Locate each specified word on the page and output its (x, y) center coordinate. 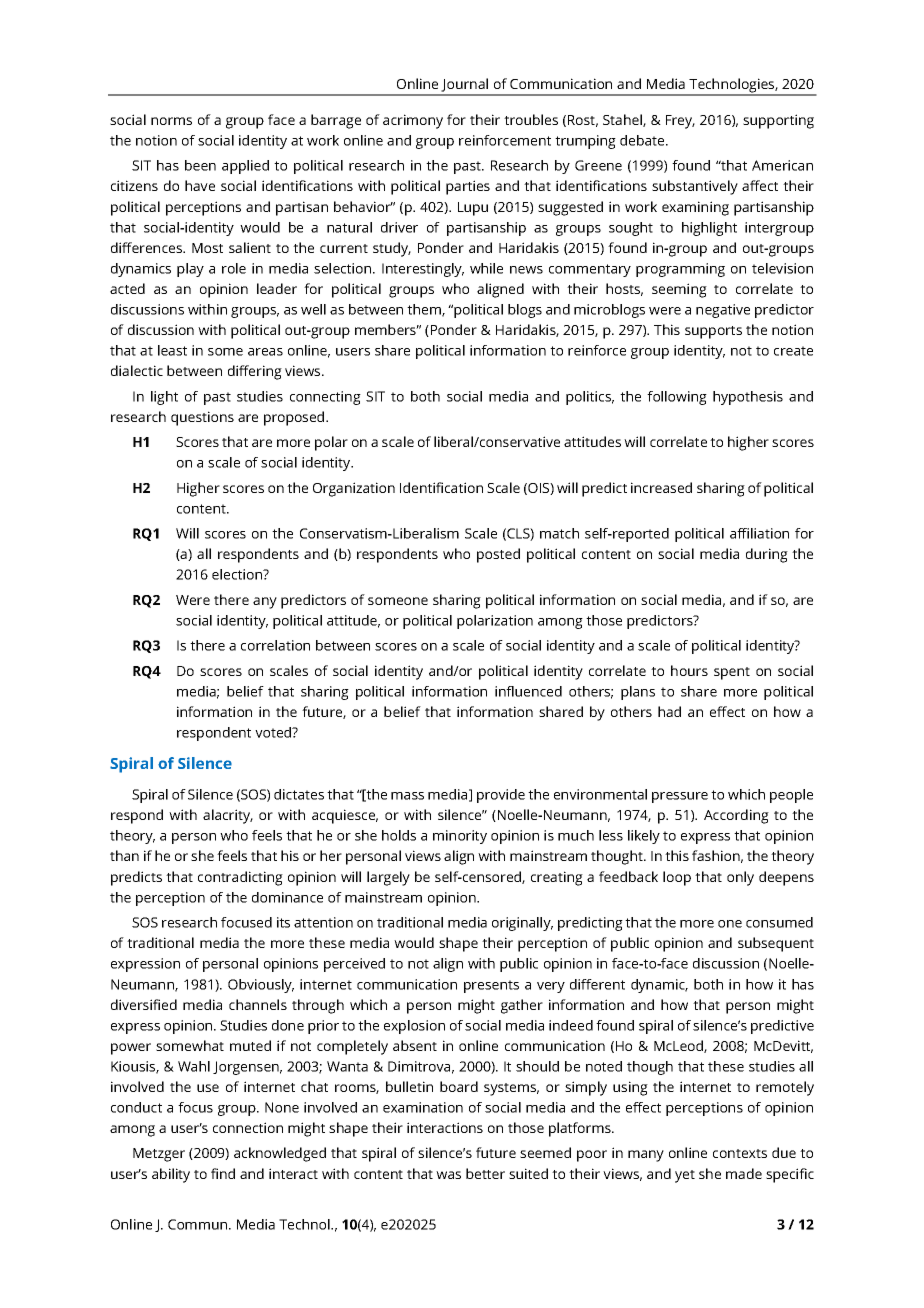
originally (522, 924)
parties (468, 187)
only (740, 878)
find (223, 1173)
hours (689, 670)
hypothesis (748, 398)
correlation (275, 645)
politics (590, 398)
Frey (680, 122)
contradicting (240, 878)
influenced (528, 691)
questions (202, 418)
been (200, 165)
